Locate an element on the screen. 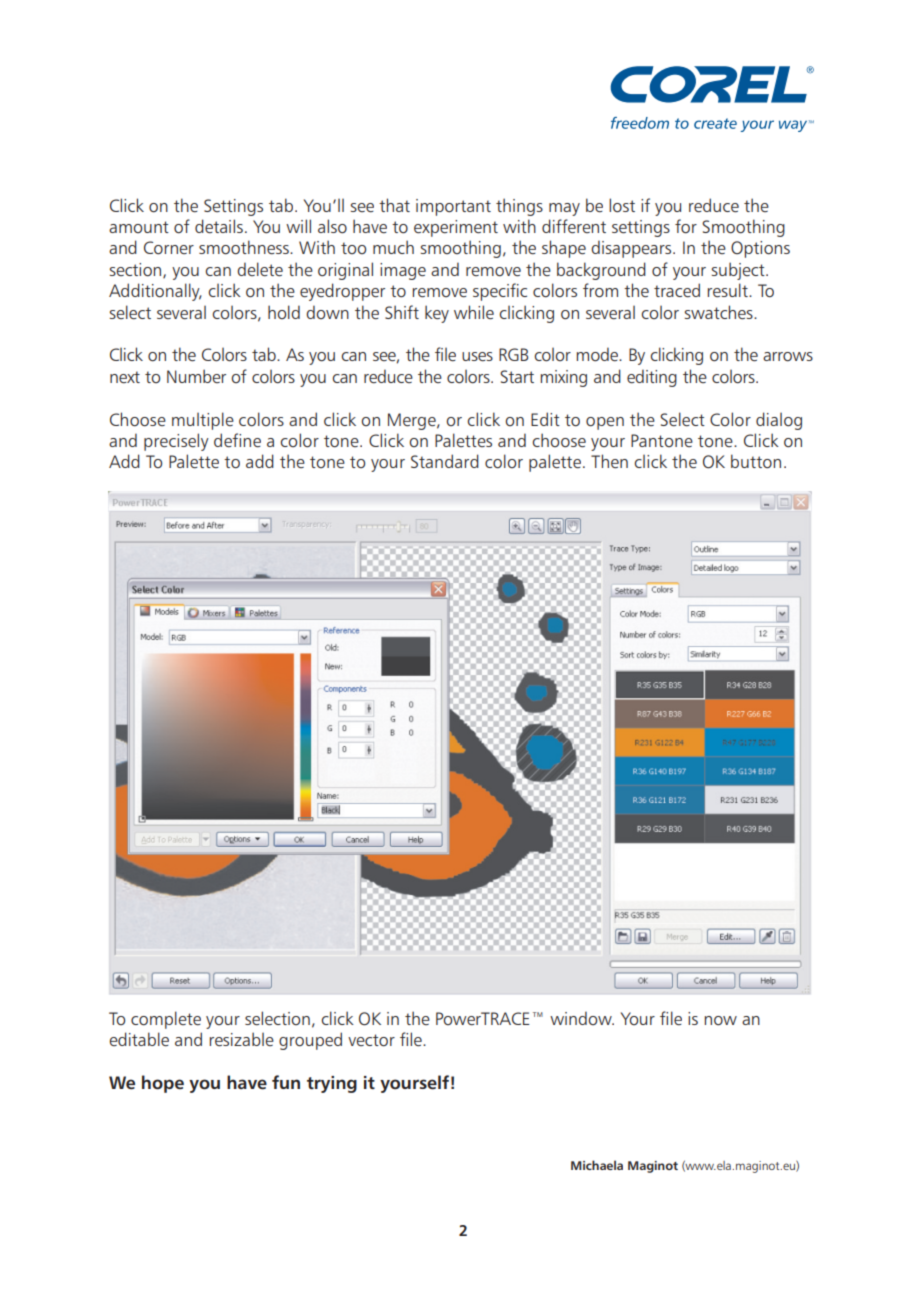  vector is located at coordinates (371, 1040).
